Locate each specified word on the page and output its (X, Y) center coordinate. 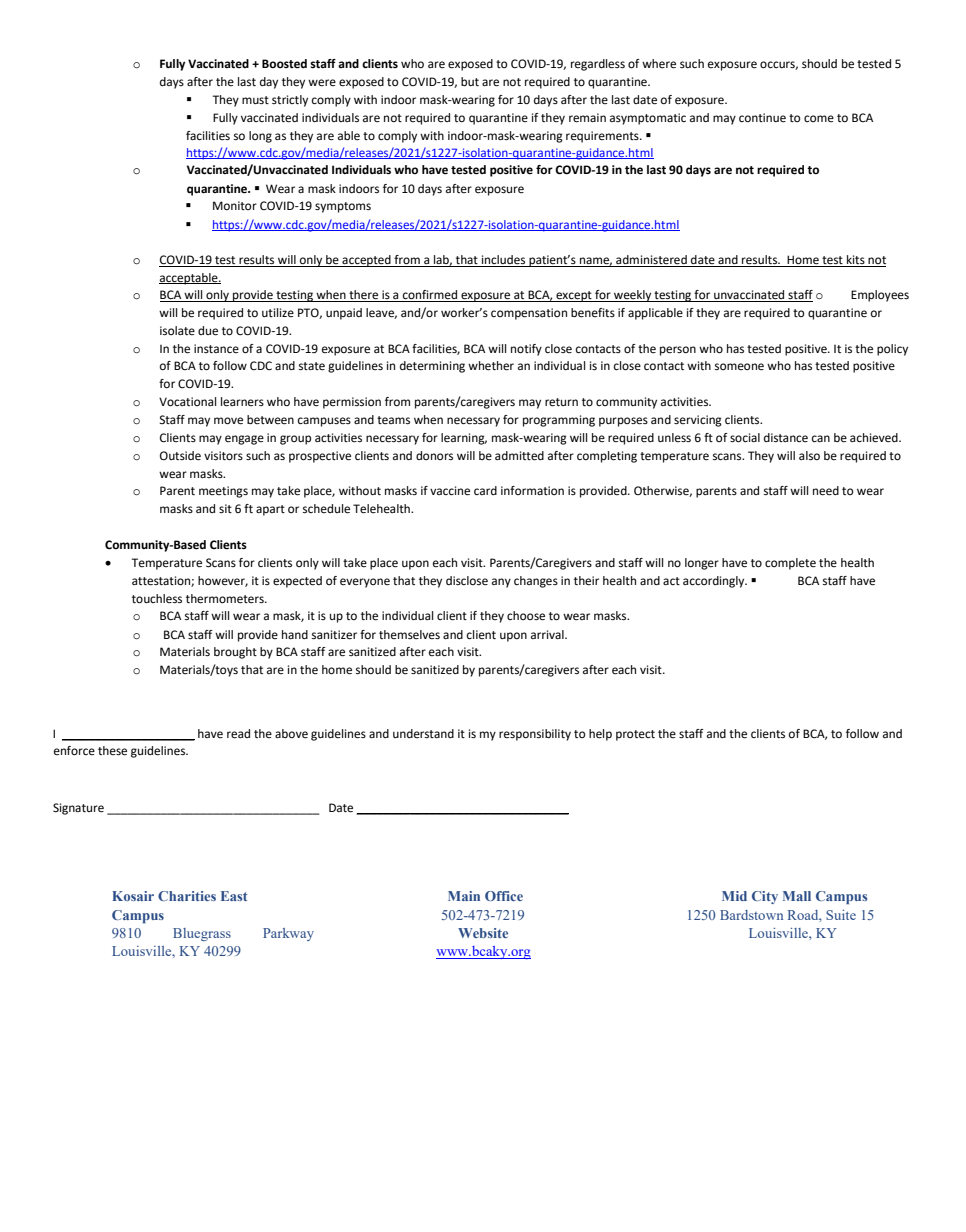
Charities (187, 896)
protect (635, 735)
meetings (223, 492)
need (826, 491)
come (819, 118)
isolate (177, 330)
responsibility (535, 735)
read (238, 734)
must (255, 100)
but (470, 81)
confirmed (430, 296)
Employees (880, 296)
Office (504, 896)
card (485, 490)
